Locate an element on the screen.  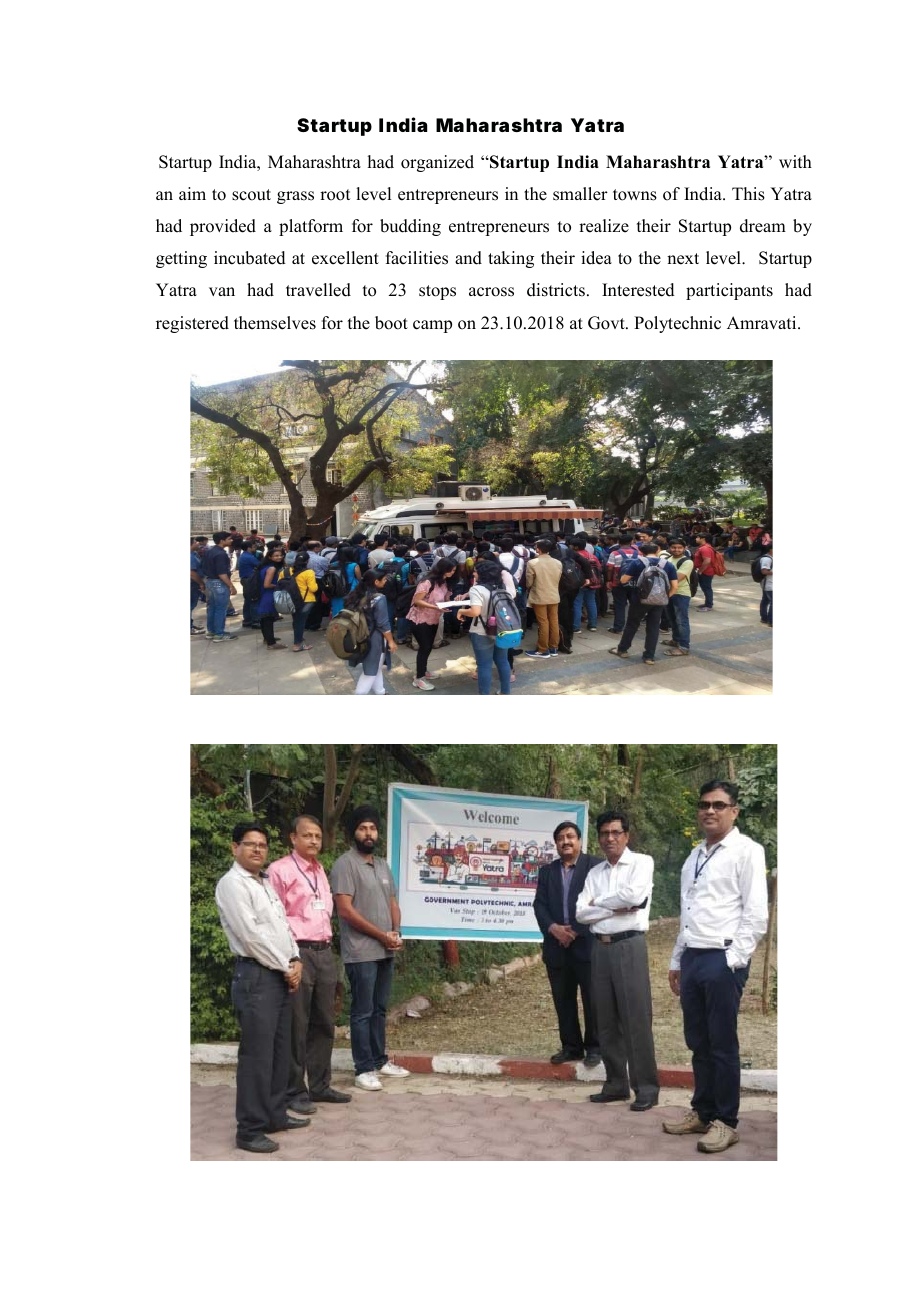
budding is located at coordinates (410, 227).
